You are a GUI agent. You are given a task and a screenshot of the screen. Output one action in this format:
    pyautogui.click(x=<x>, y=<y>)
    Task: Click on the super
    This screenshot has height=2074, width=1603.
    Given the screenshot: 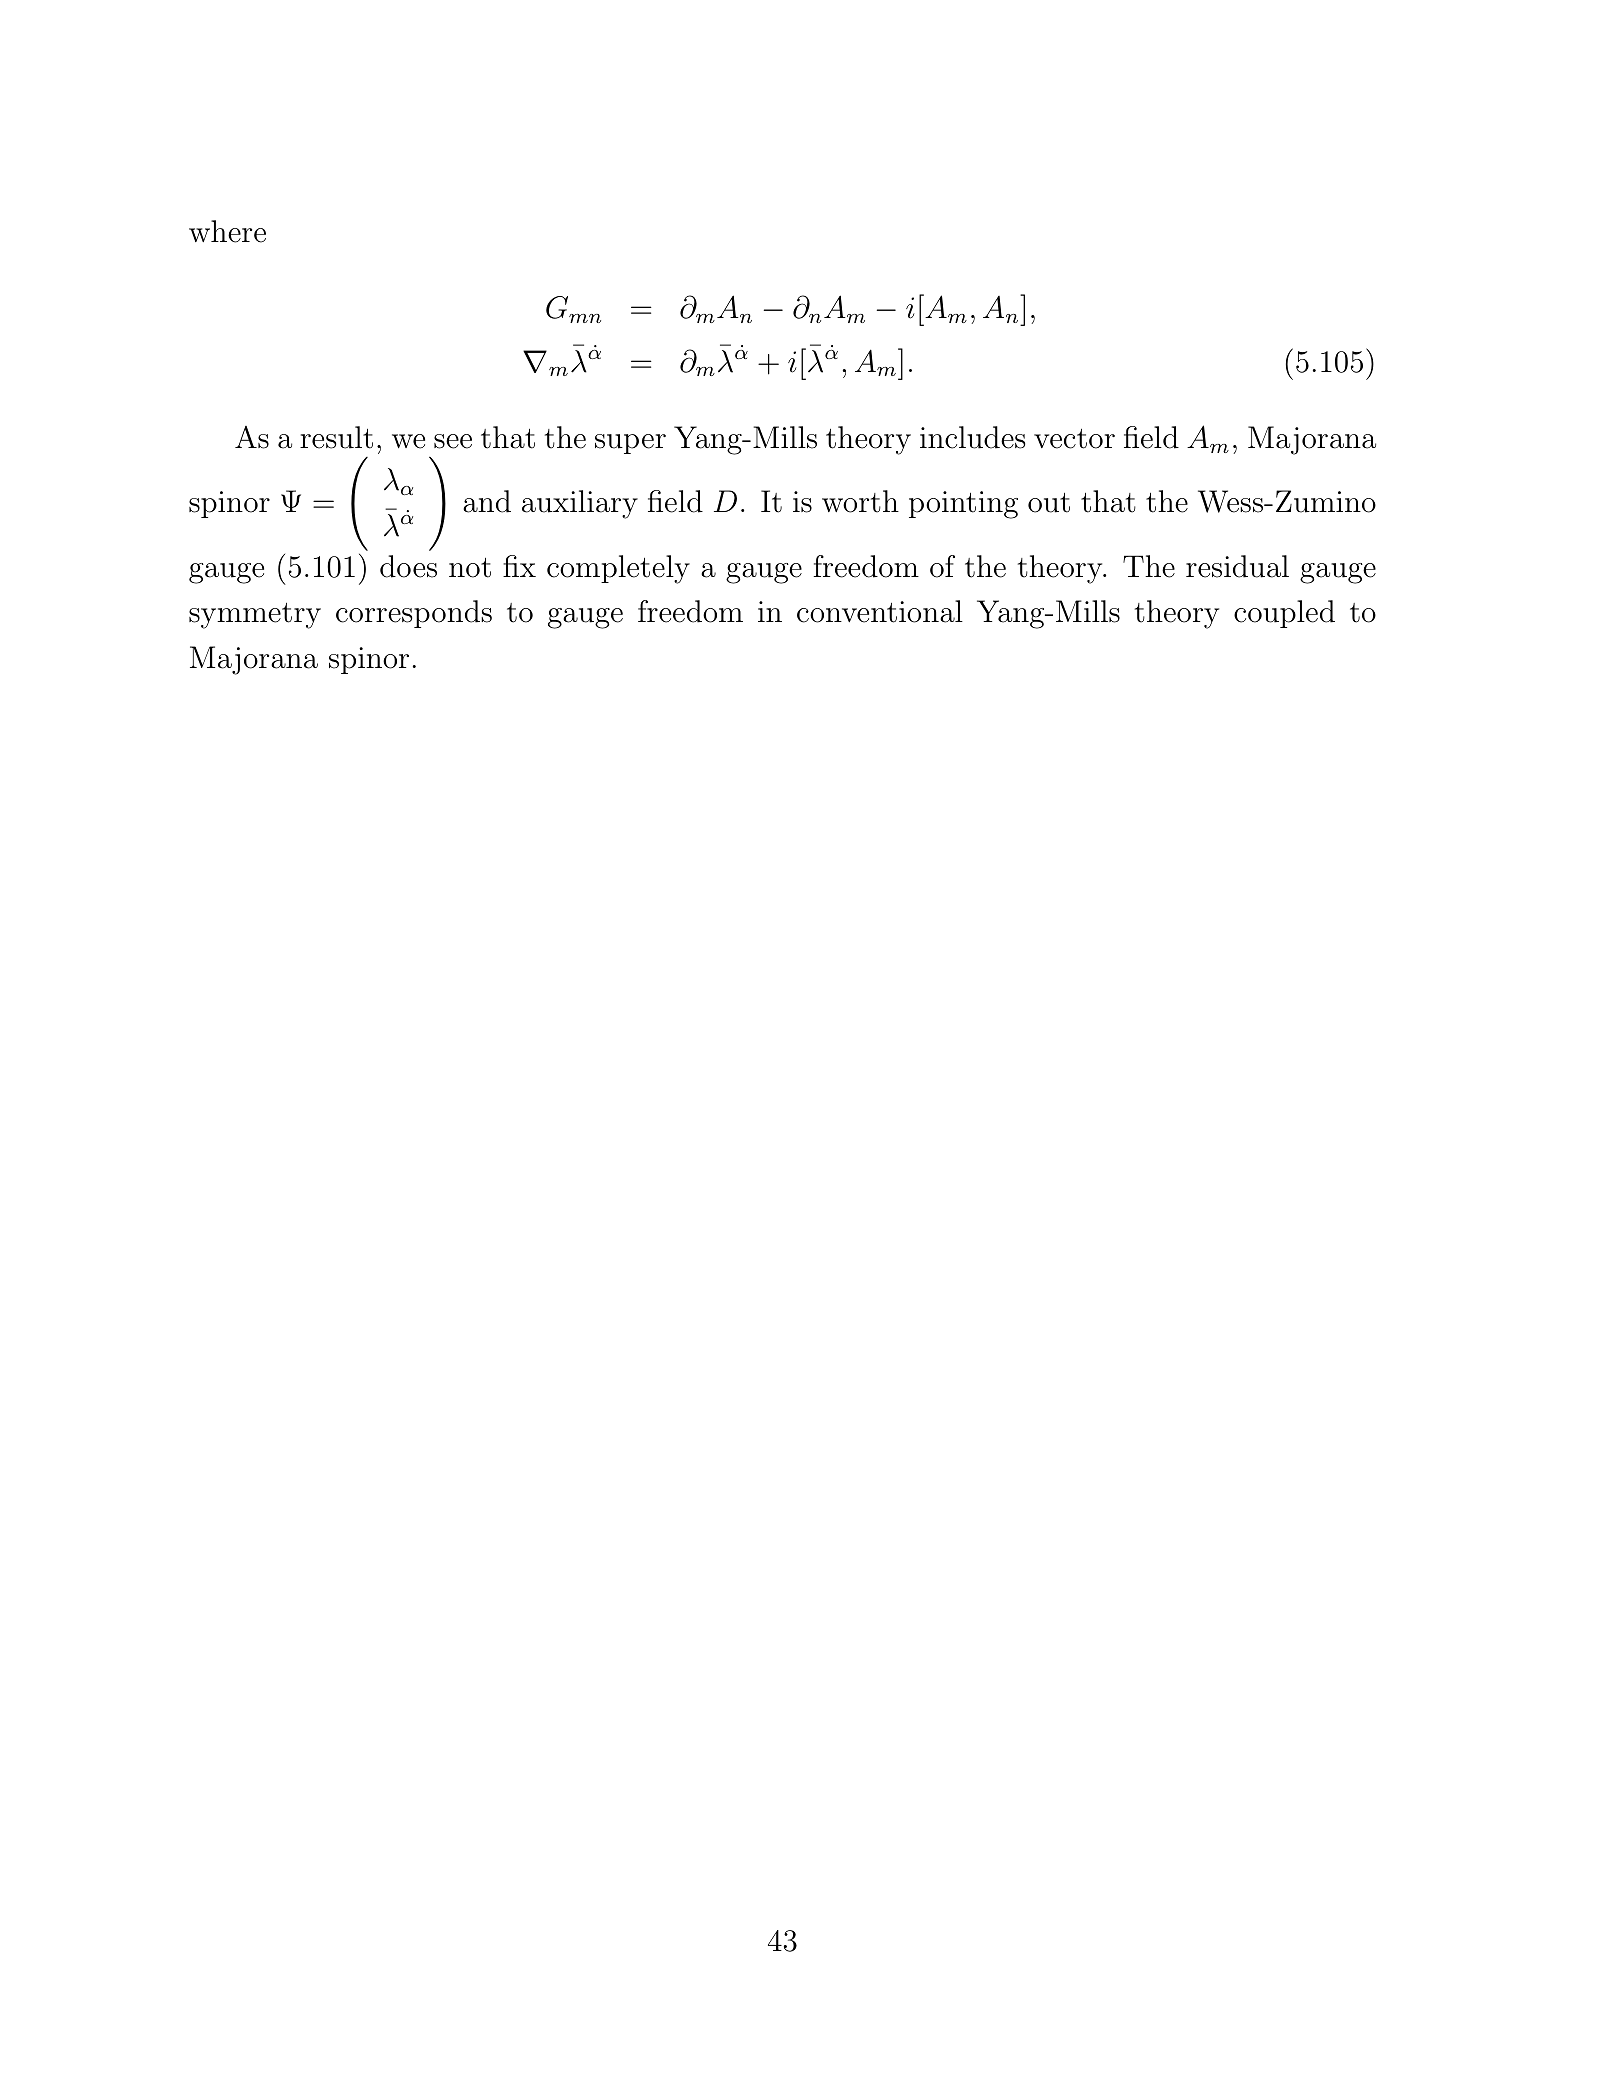 What is the action you would take?
    pyautogui.click(x=630, y=444)
